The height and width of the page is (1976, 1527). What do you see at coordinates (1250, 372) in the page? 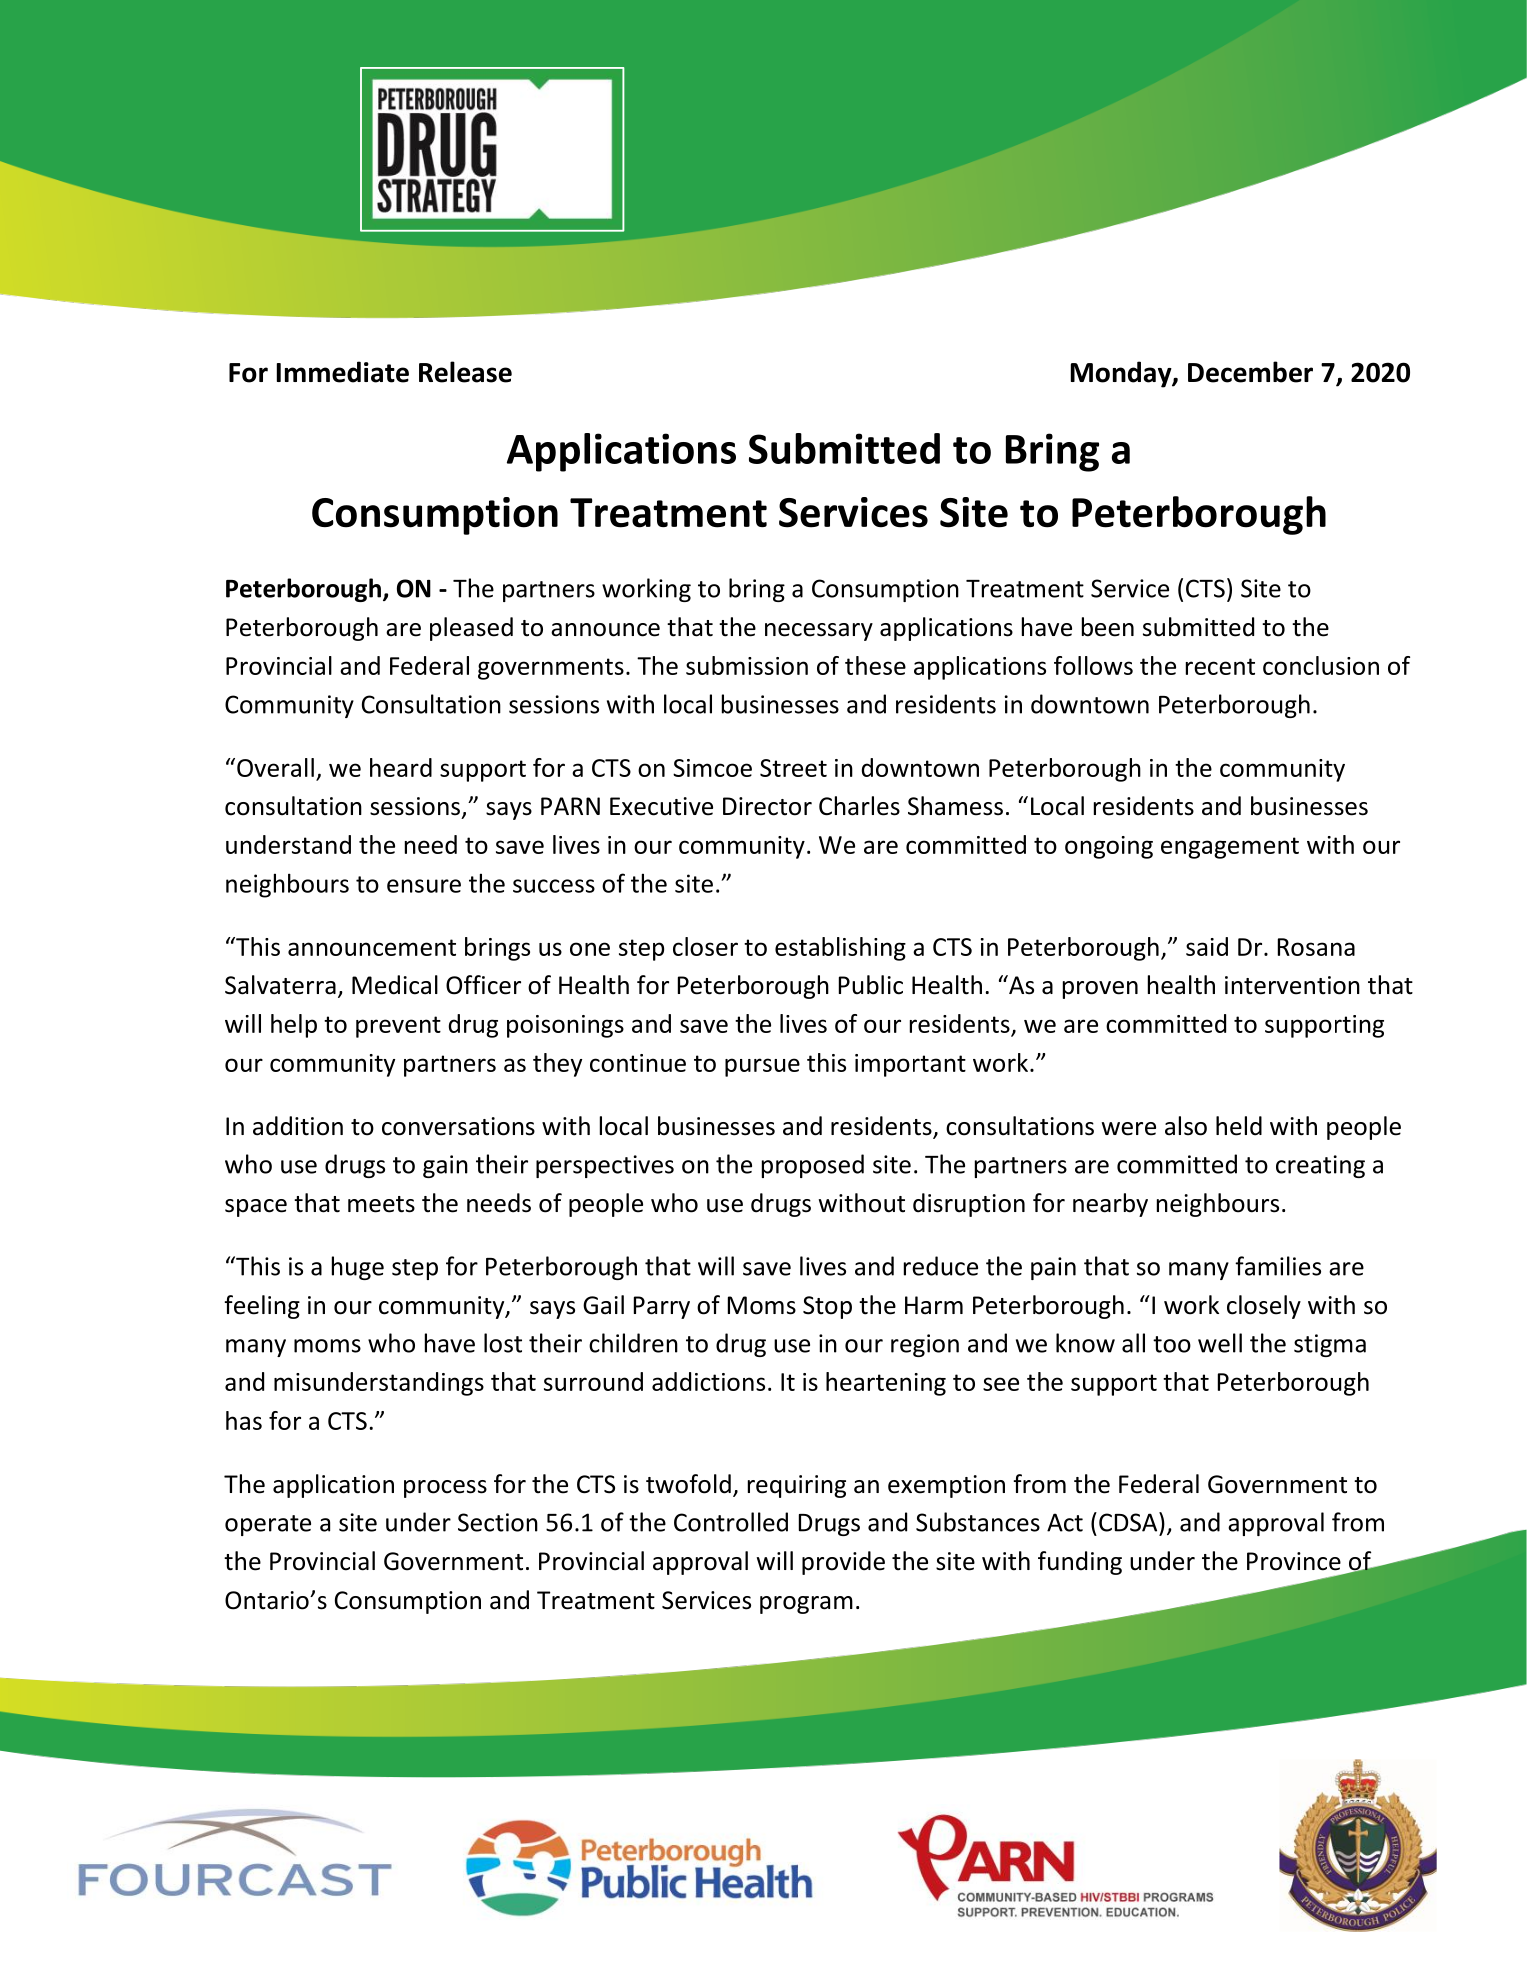
I see `December` at bounding box center [1250, 372].
